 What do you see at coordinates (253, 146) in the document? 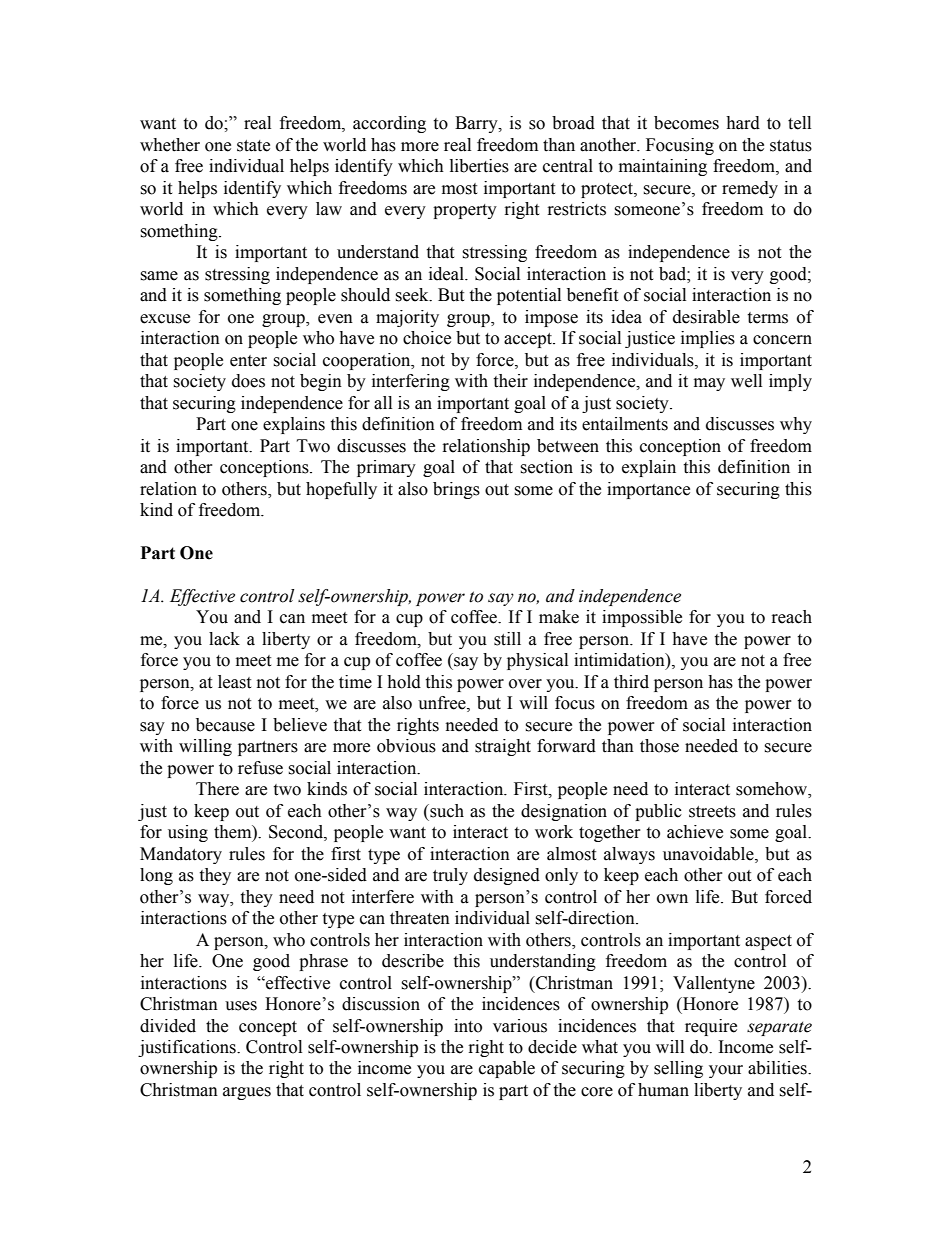
I see `state` at bounding box center [253, 146].
